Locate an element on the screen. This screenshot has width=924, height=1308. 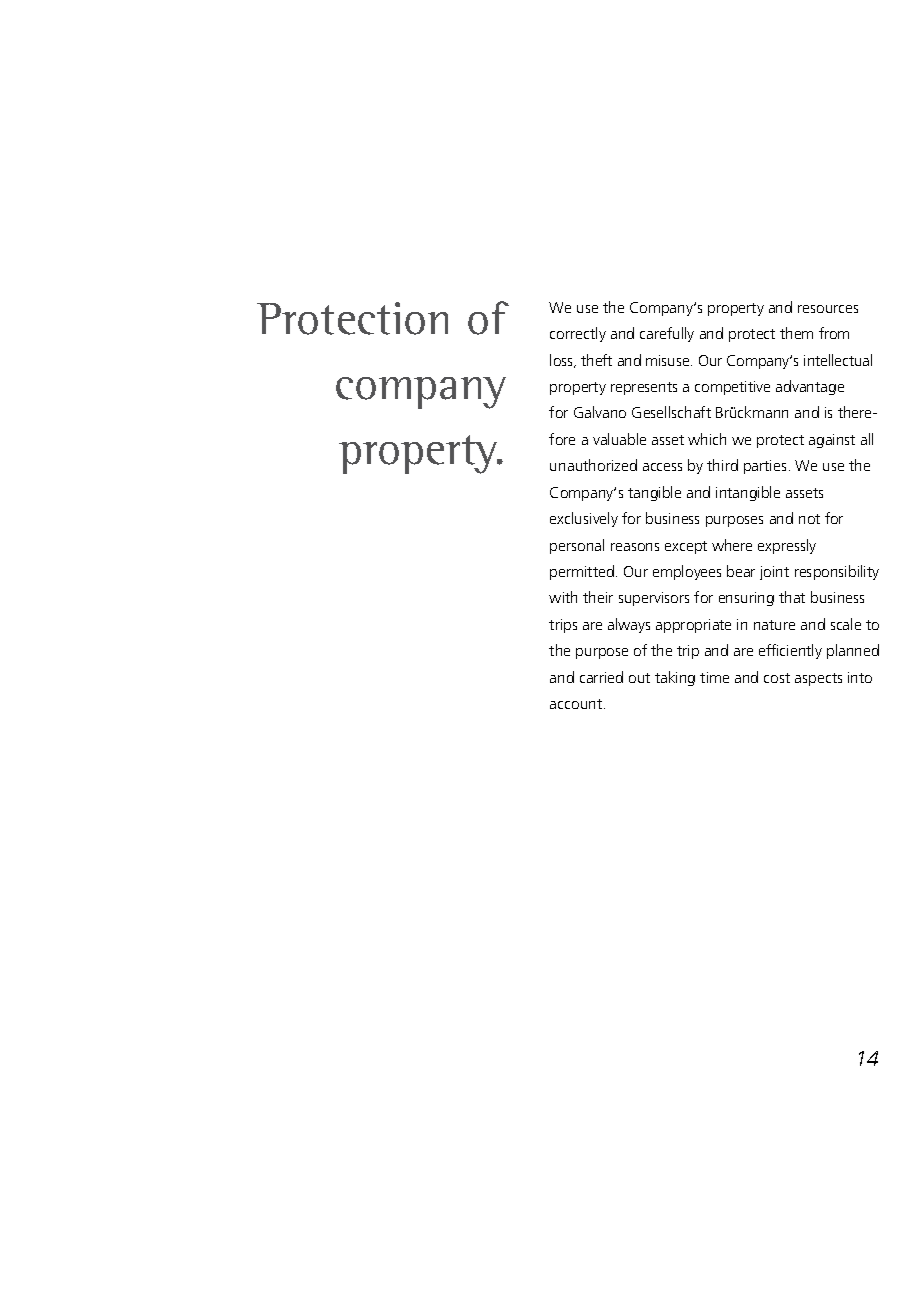
resources is located at coordinates (828, 309).
